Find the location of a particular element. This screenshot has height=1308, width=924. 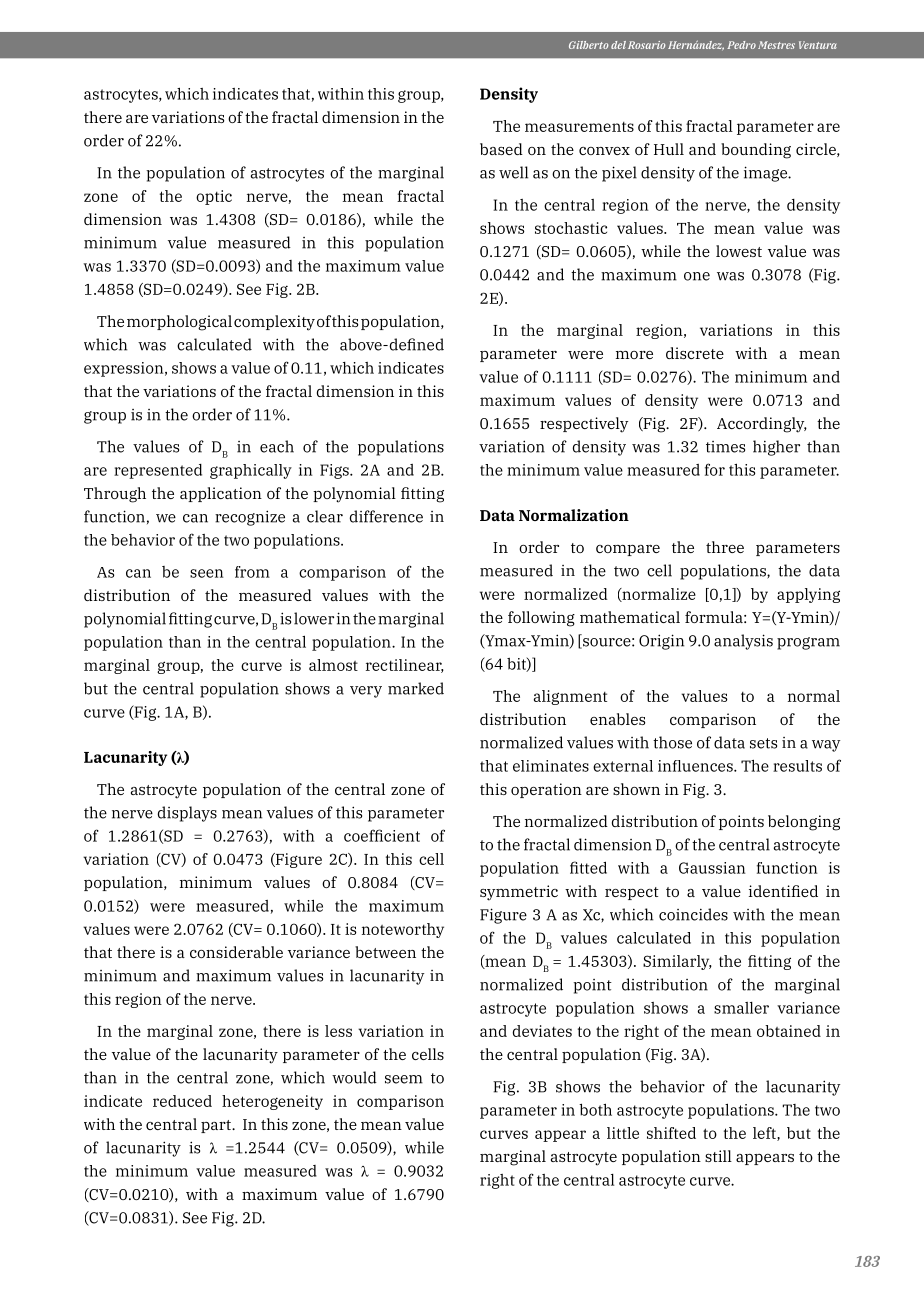

influences is located at coordinates (696, 766).
